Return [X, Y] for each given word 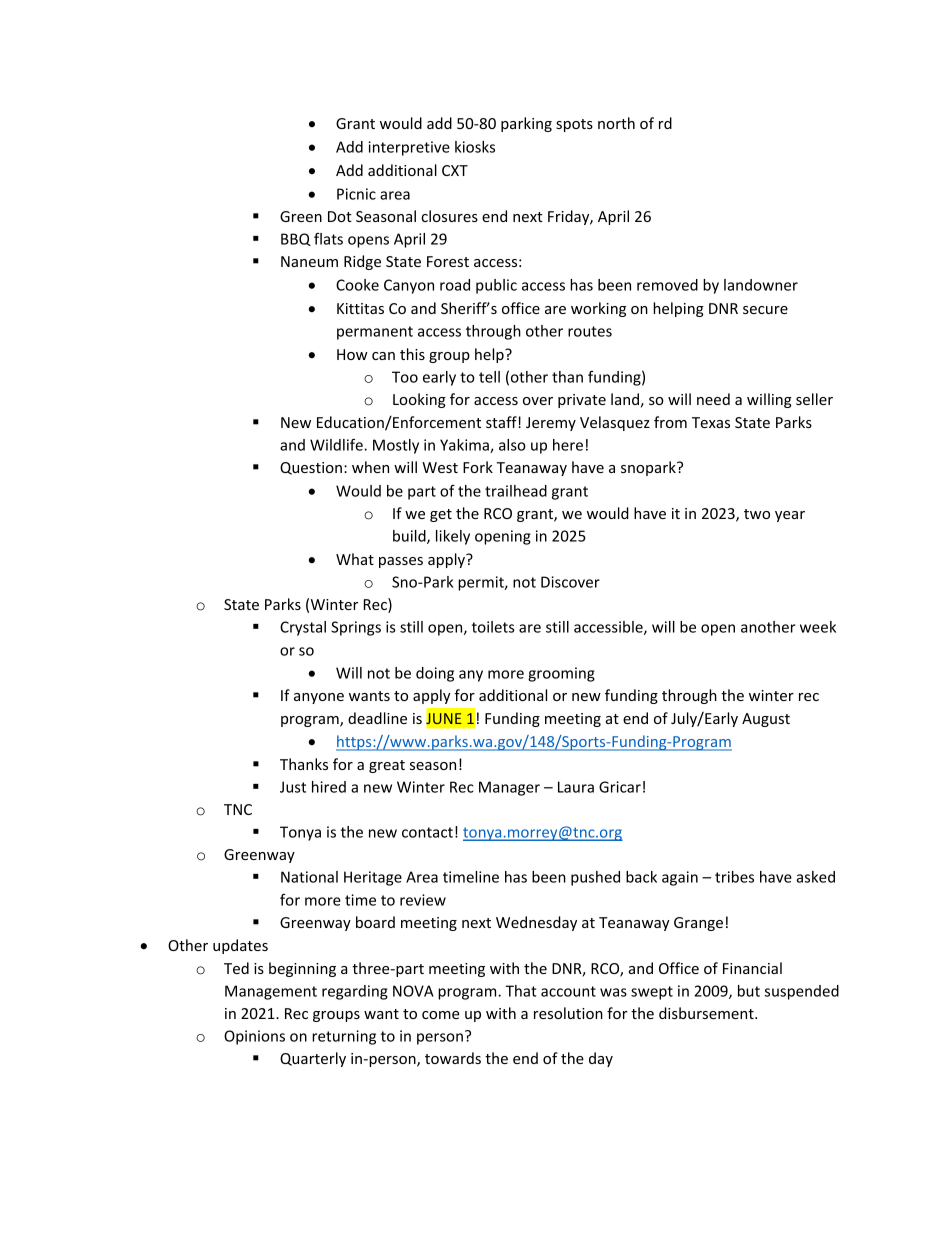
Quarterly [313, 1059]
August [766, 720]
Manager [509, 788]
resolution [568, 1013]
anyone [319, 698]
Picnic [356, 194]
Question [311, 468]
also [512, 445]
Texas [711, 422]
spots [574, 125]
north [616, 123]
